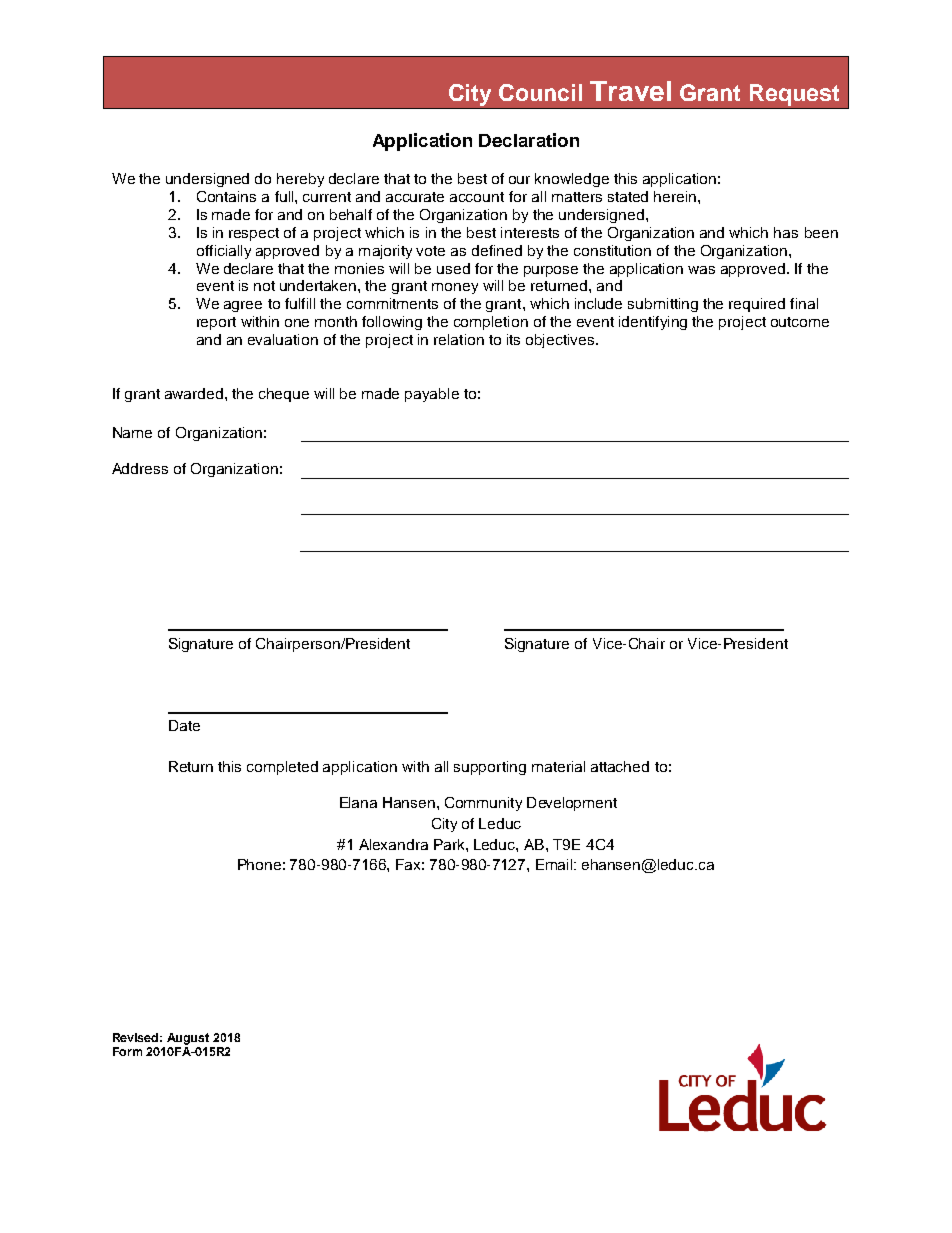  What do you see at coordinates (555, 864) in the screenshot?
I see `Email` at bounding box center [555, 864].
